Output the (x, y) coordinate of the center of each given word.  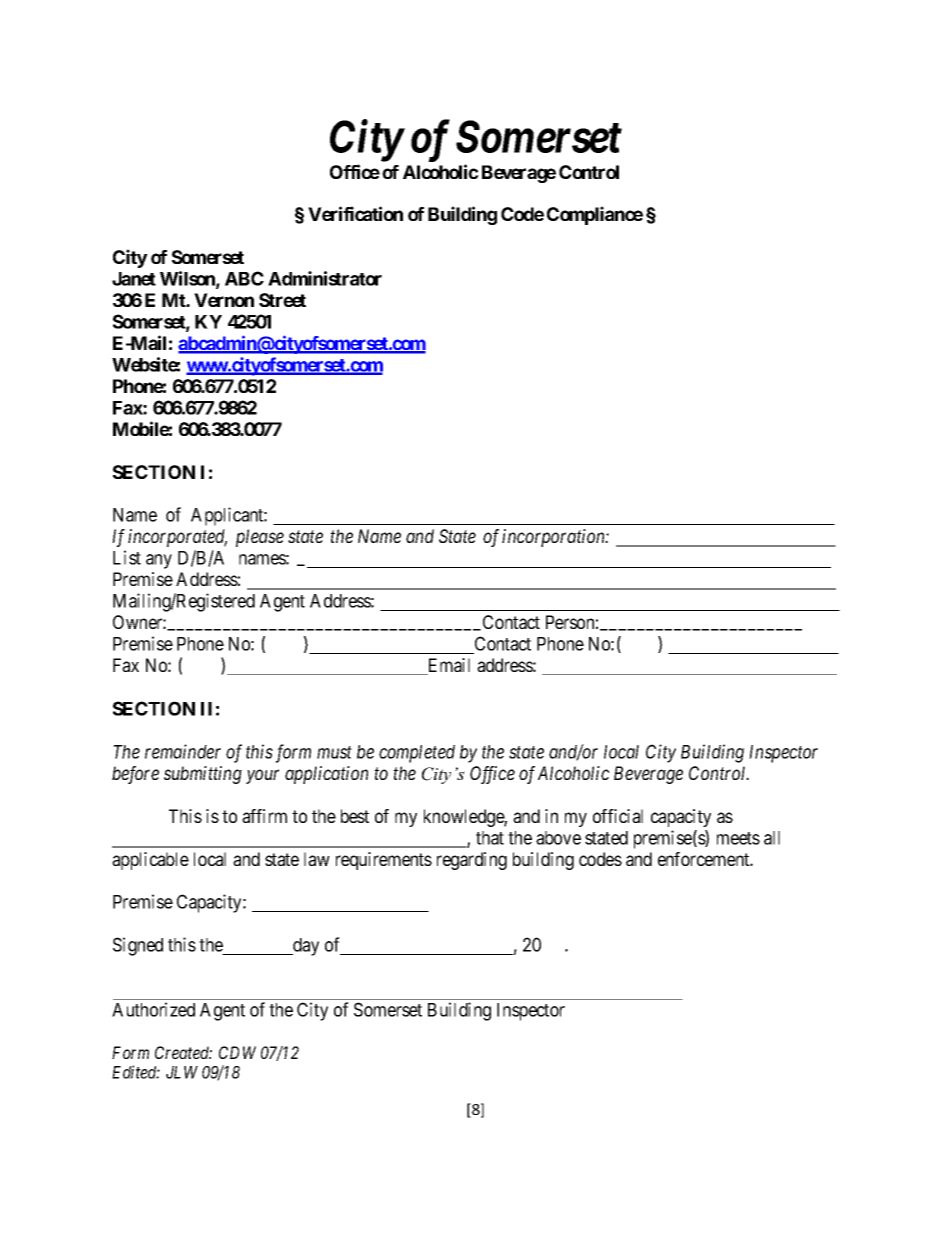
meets (738, 838)
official (618, 816)
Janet (134, 279)
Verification (355, 213)
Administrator (325, 278)
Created (183, 1052)
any (159, 561)
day (305, 947)
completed (417, 754)
